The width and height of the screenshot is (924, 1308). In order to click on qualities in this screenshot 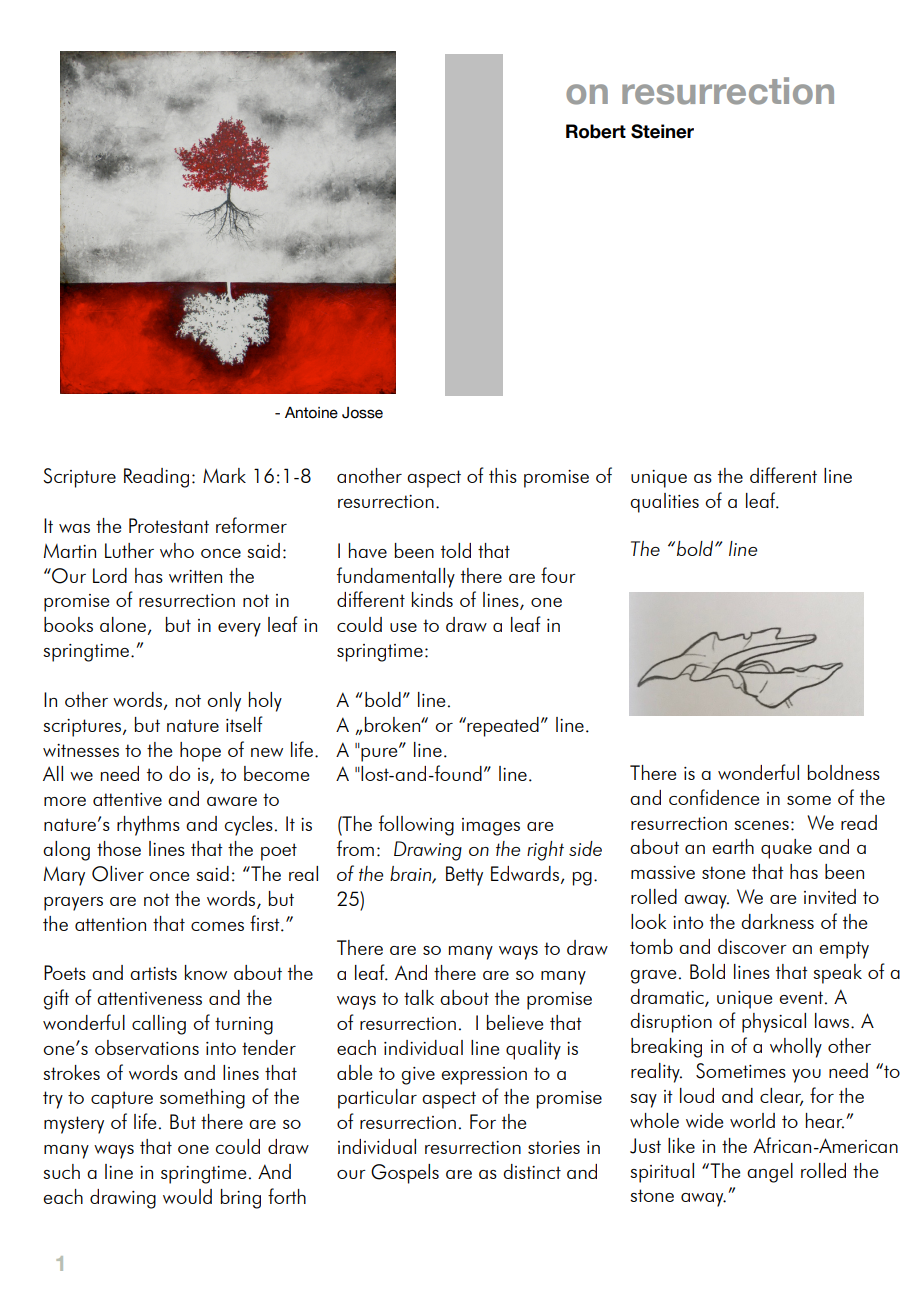, I will do `click(664, 503)`.
